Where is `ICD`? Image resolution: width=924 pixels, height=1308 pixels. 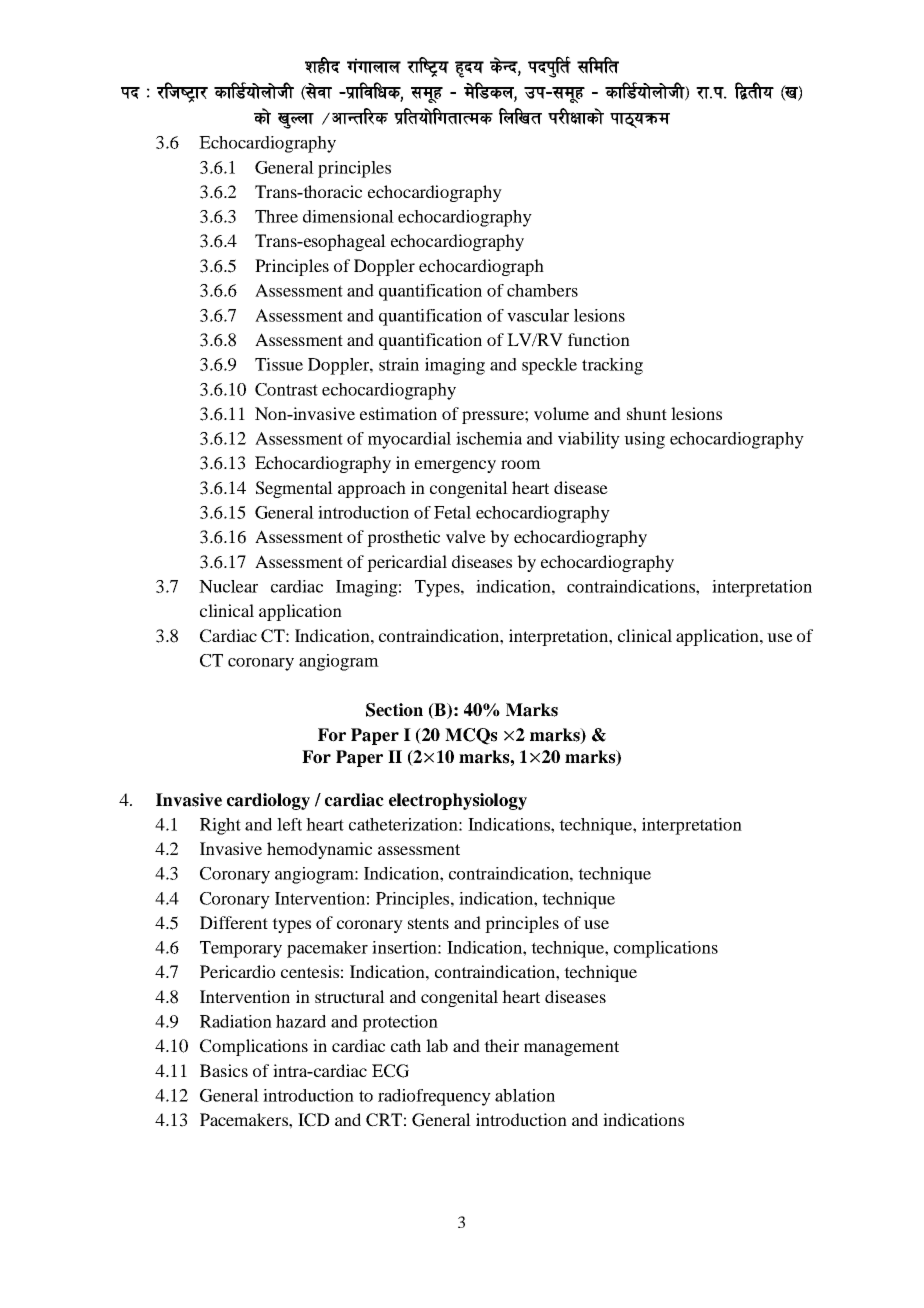
ICD is located at coordinates (314, 1120).
